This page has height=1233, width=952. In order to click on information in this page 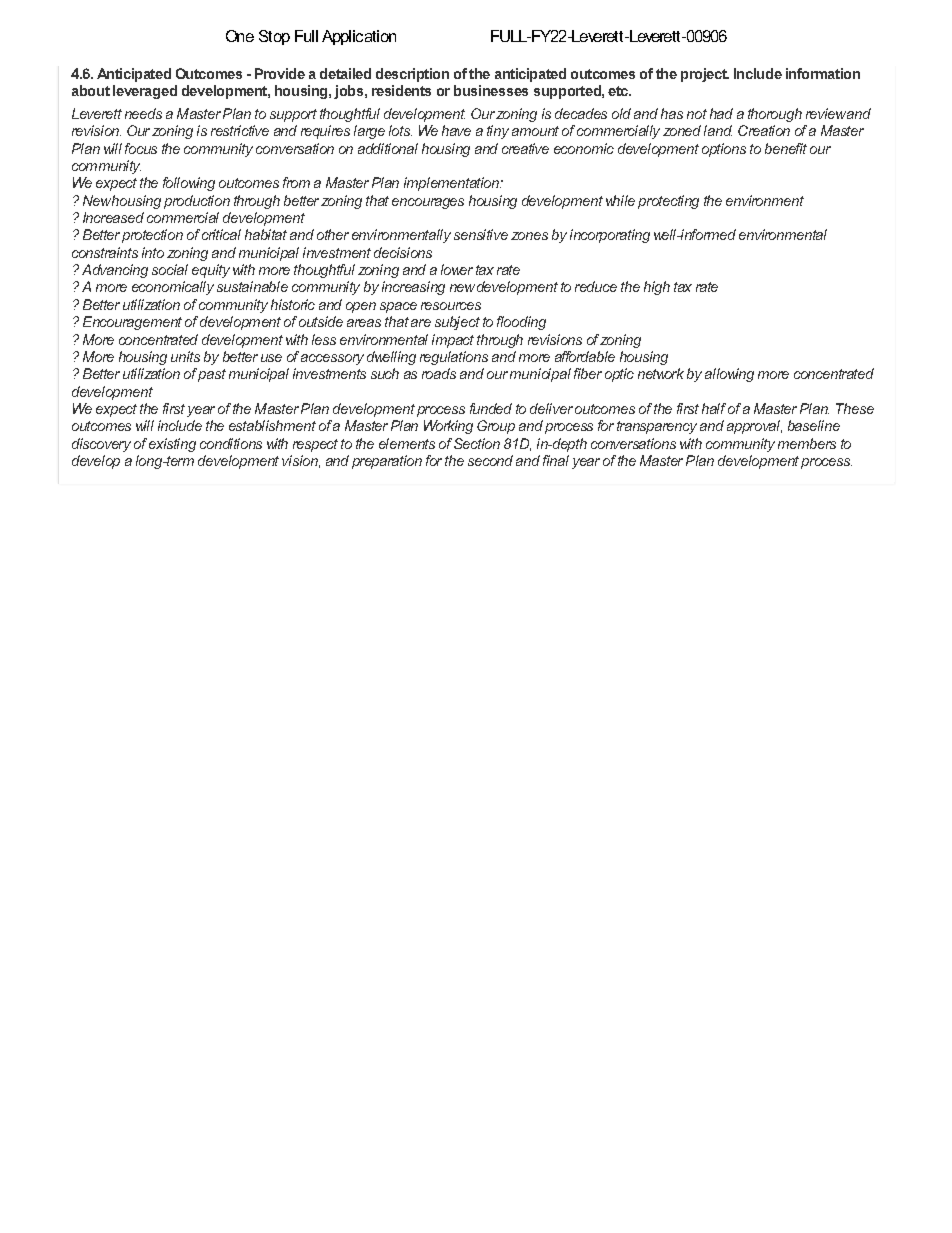, I will do `click(823, 73)`.
